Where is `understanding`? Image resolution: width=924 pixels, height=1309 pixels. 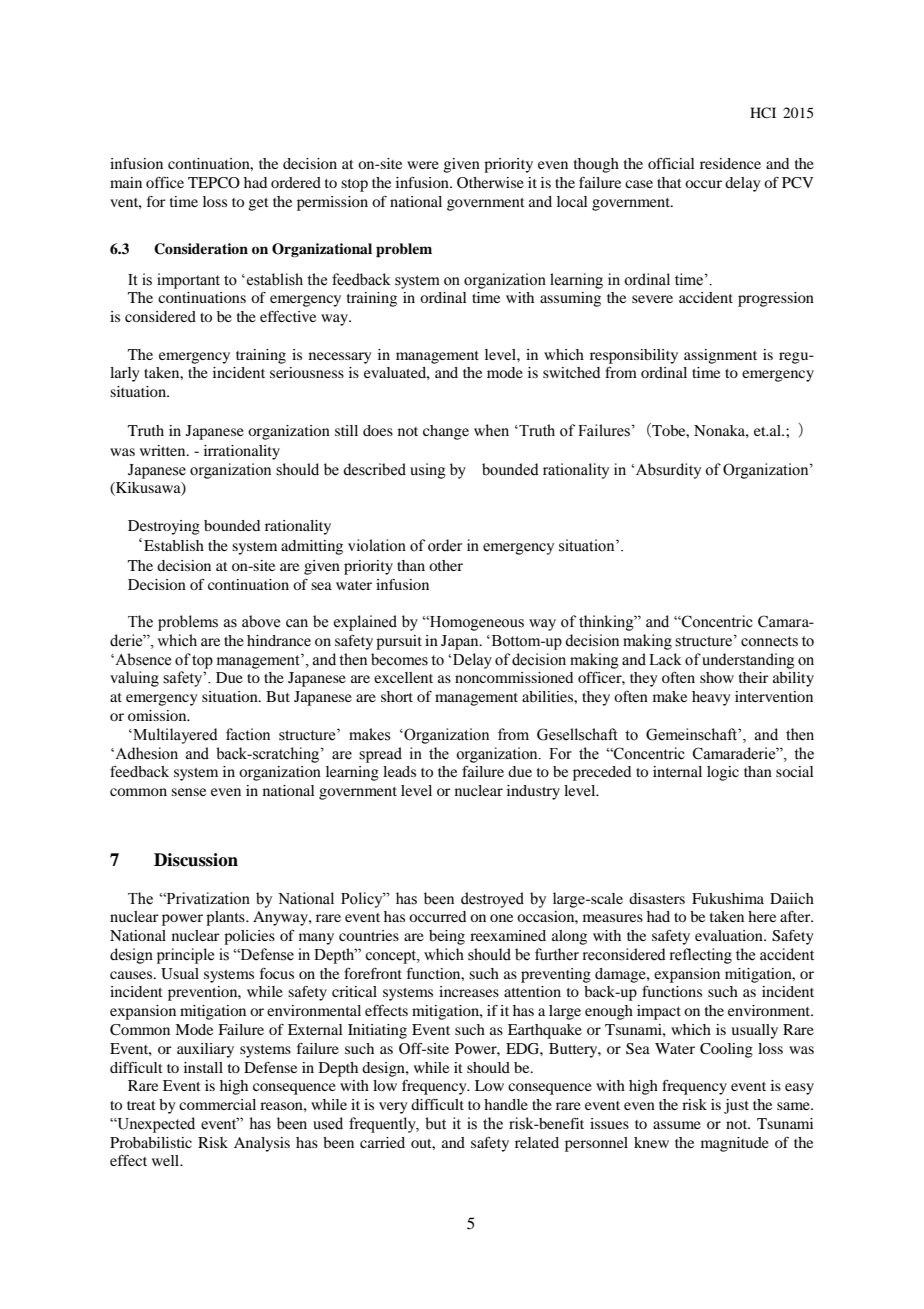 understanding is located at coordinates (748, 661).
